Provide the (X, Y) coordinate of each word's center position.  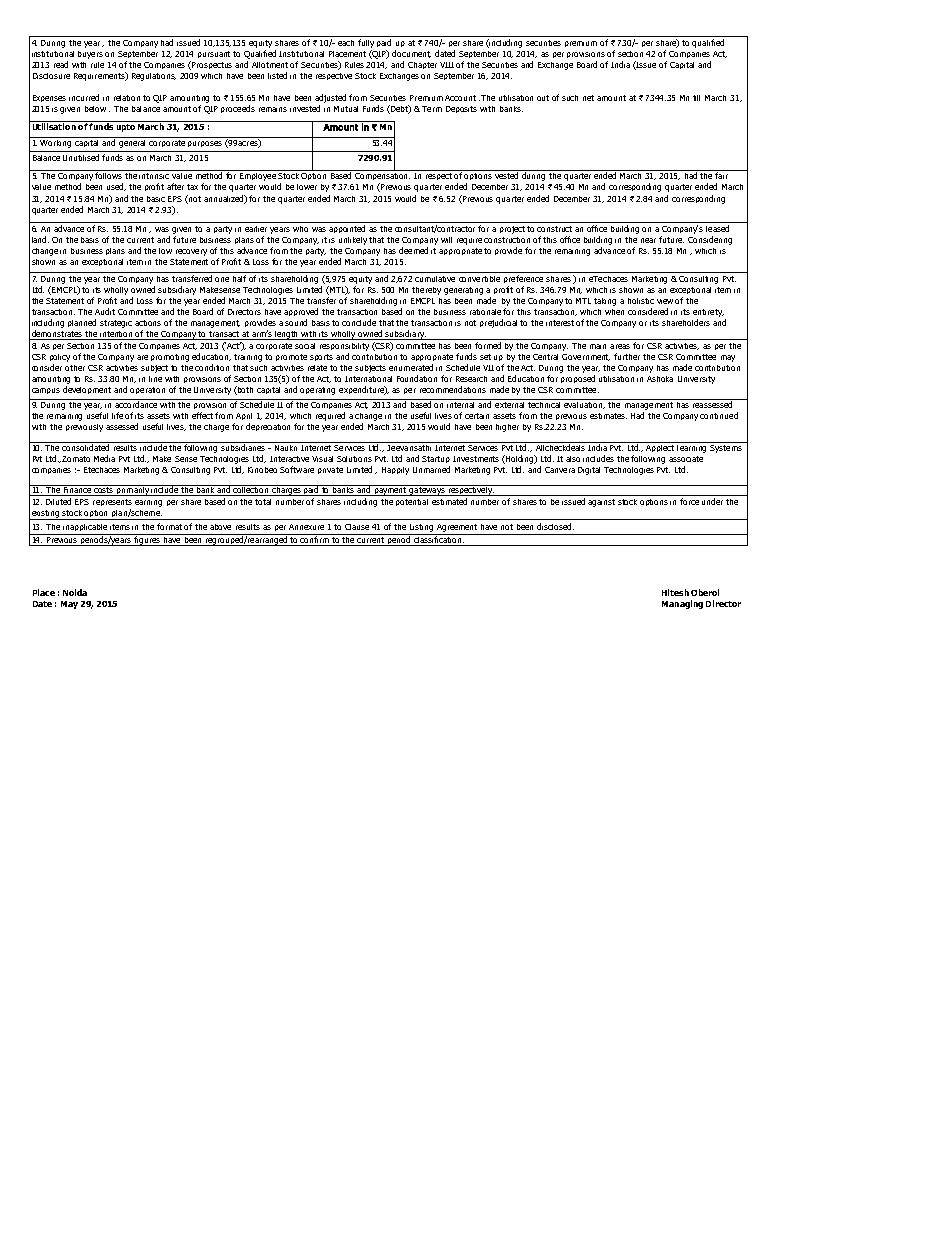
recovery (191, 252)
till (696, 98)
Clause (357, 527)
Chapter (422, 65)
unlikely (354, 241)
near (648, 240)
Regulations (154, 77)
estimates (608, 416)
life (117, 415)
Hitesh (675, 592)
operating (317, 391)
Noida (75, 592)
